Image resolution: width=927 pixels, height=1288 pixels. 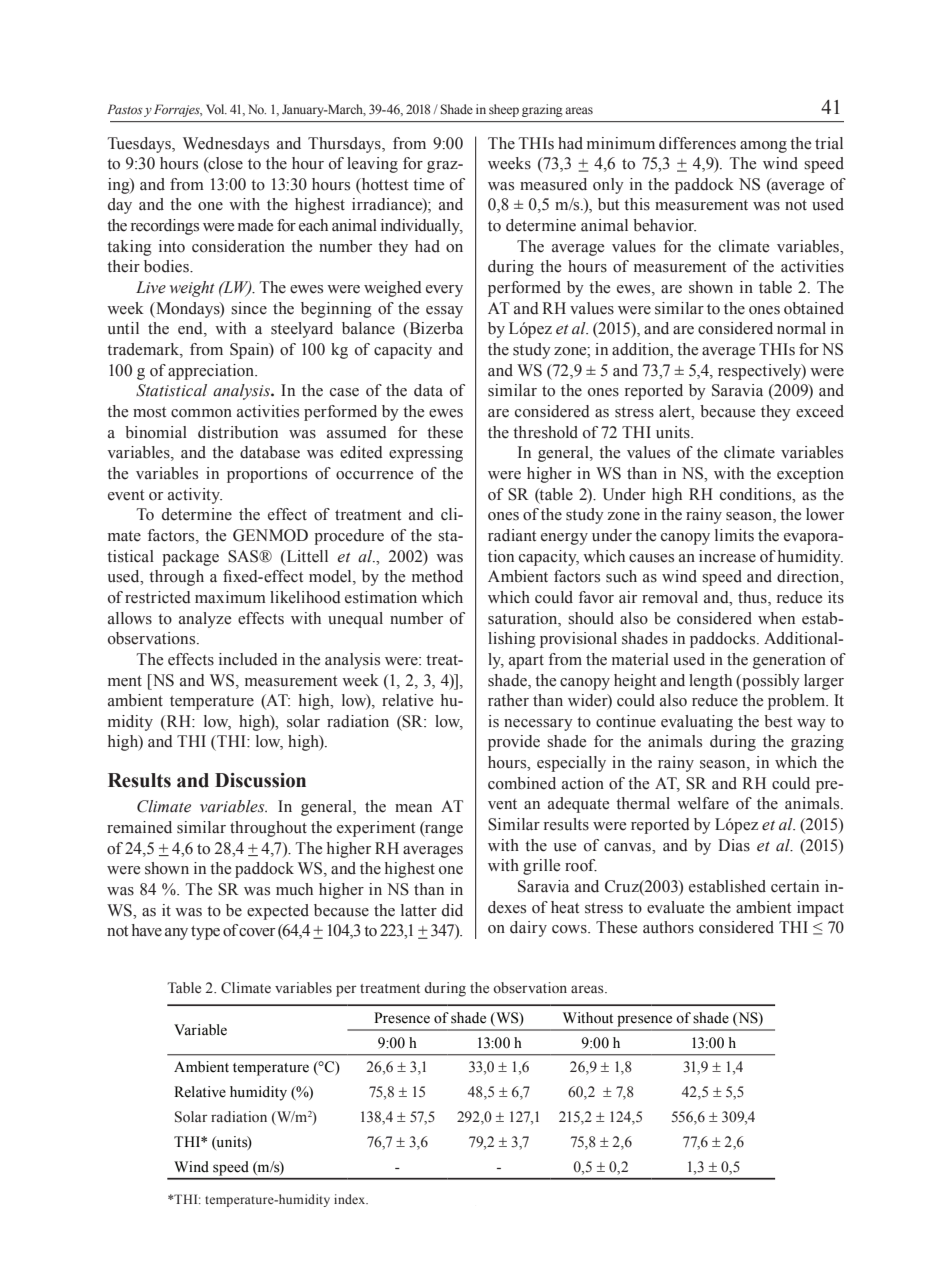 What do you see at coordinates (778, 721) in the screenshot?
I see `best` at bounding box center [778, 721].
